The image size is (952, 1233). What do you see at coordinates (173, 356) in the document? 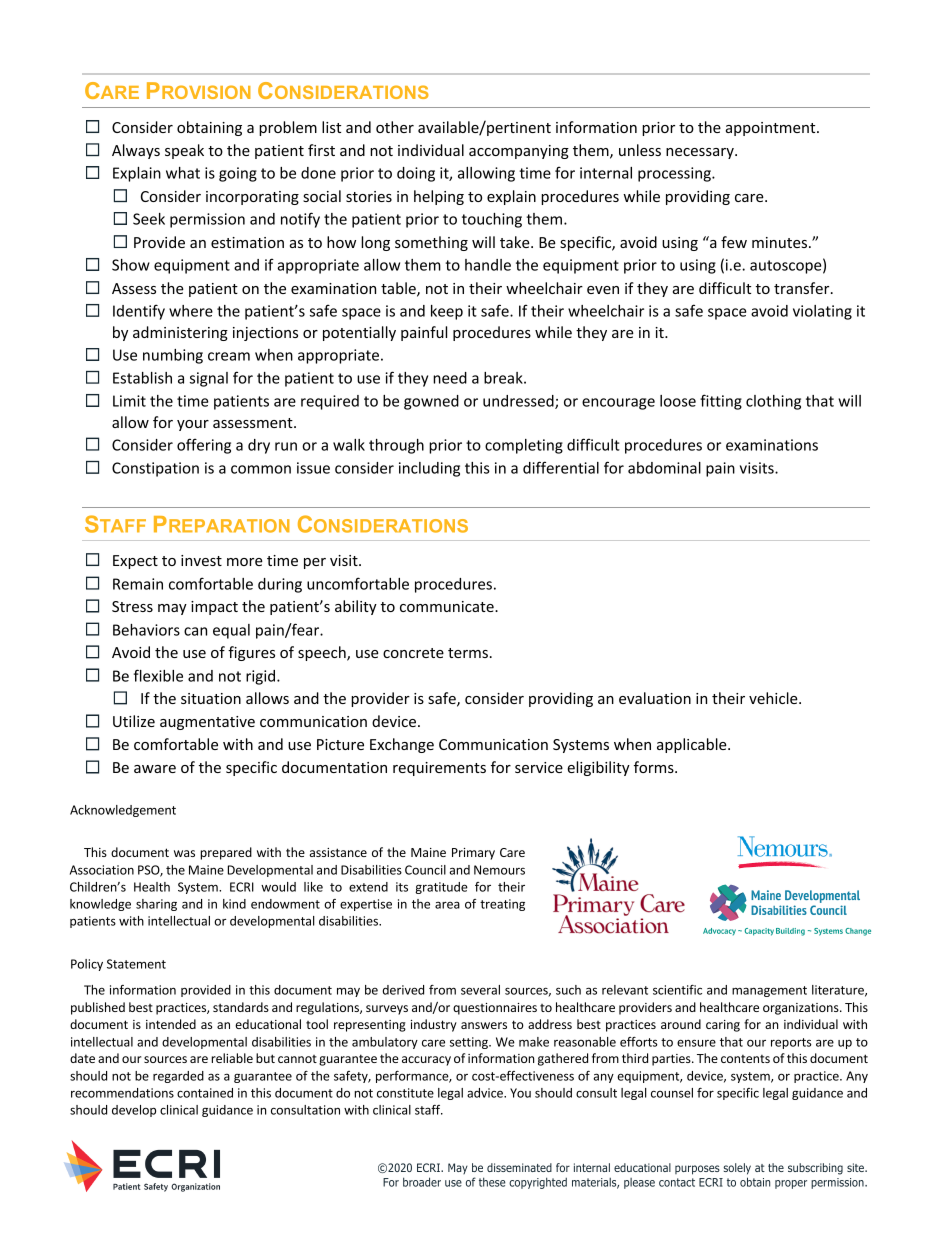
I see `numbing` at bounding box center [173, 356].
